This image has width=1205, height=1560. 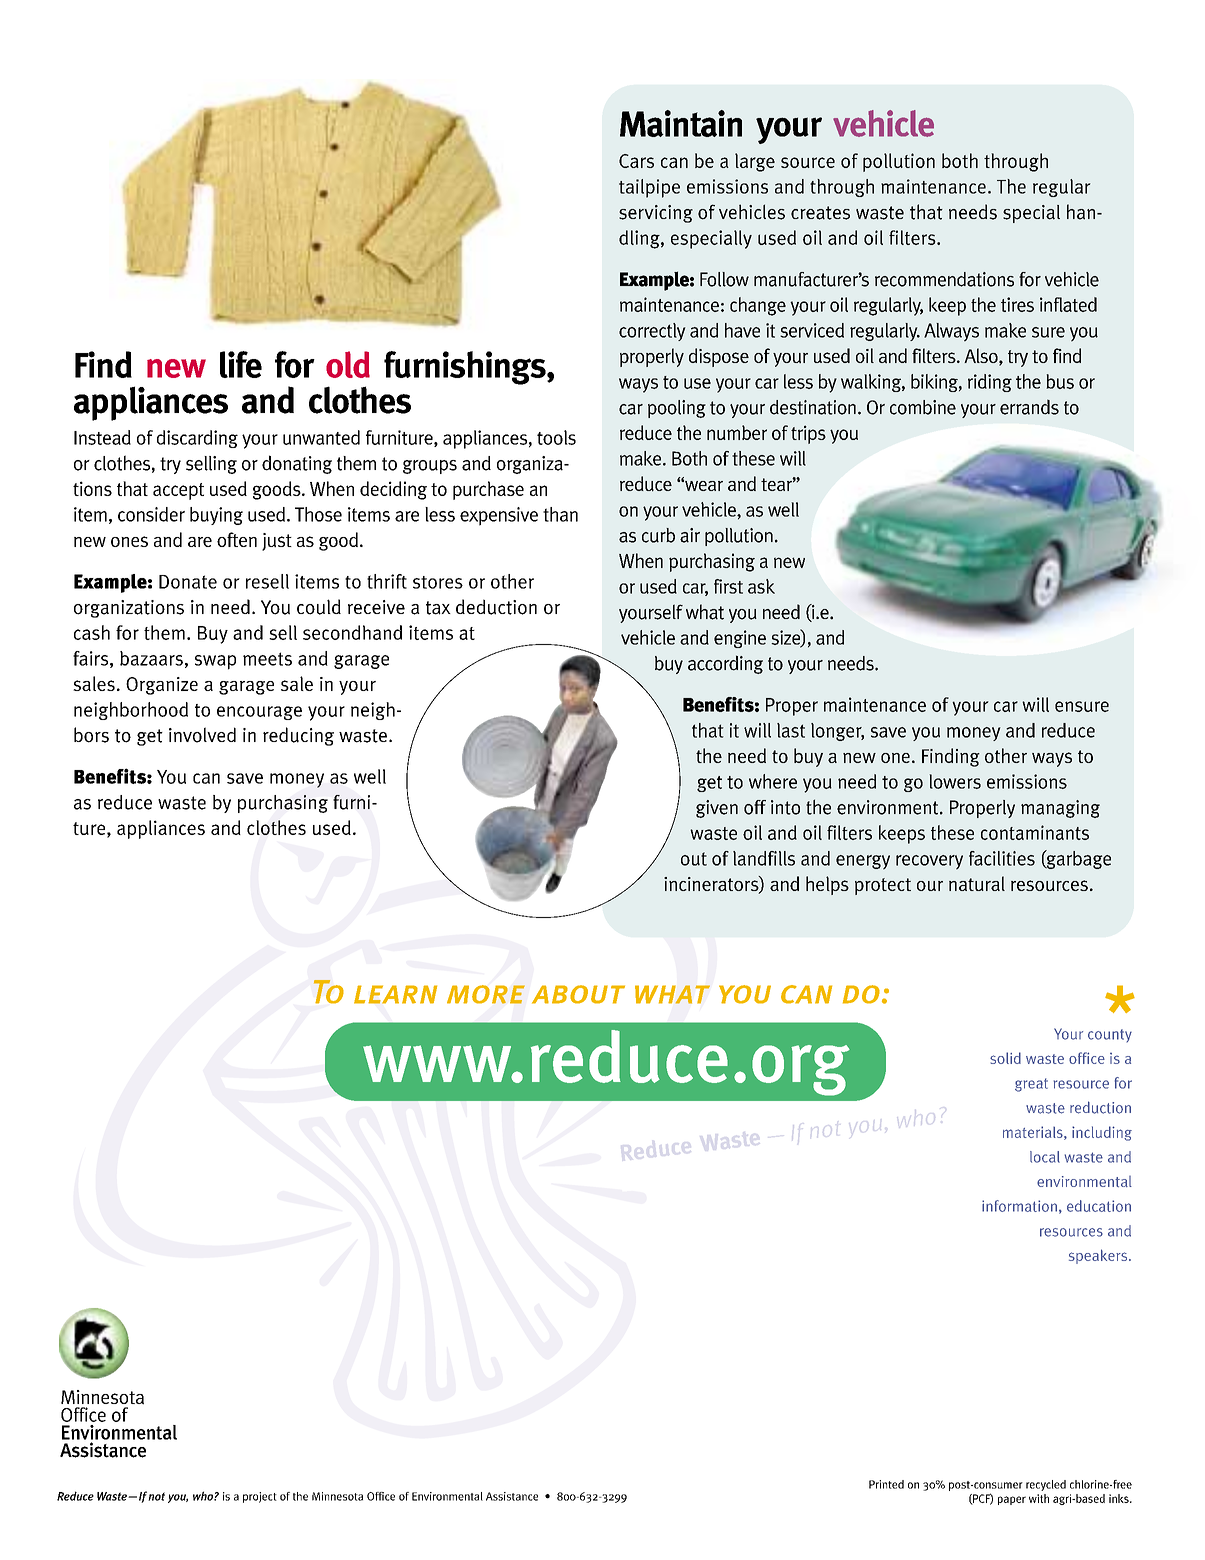 What do you see at coordinates (188, 582) in the image?
I see `Donate` at bounding box center [188, 582].
